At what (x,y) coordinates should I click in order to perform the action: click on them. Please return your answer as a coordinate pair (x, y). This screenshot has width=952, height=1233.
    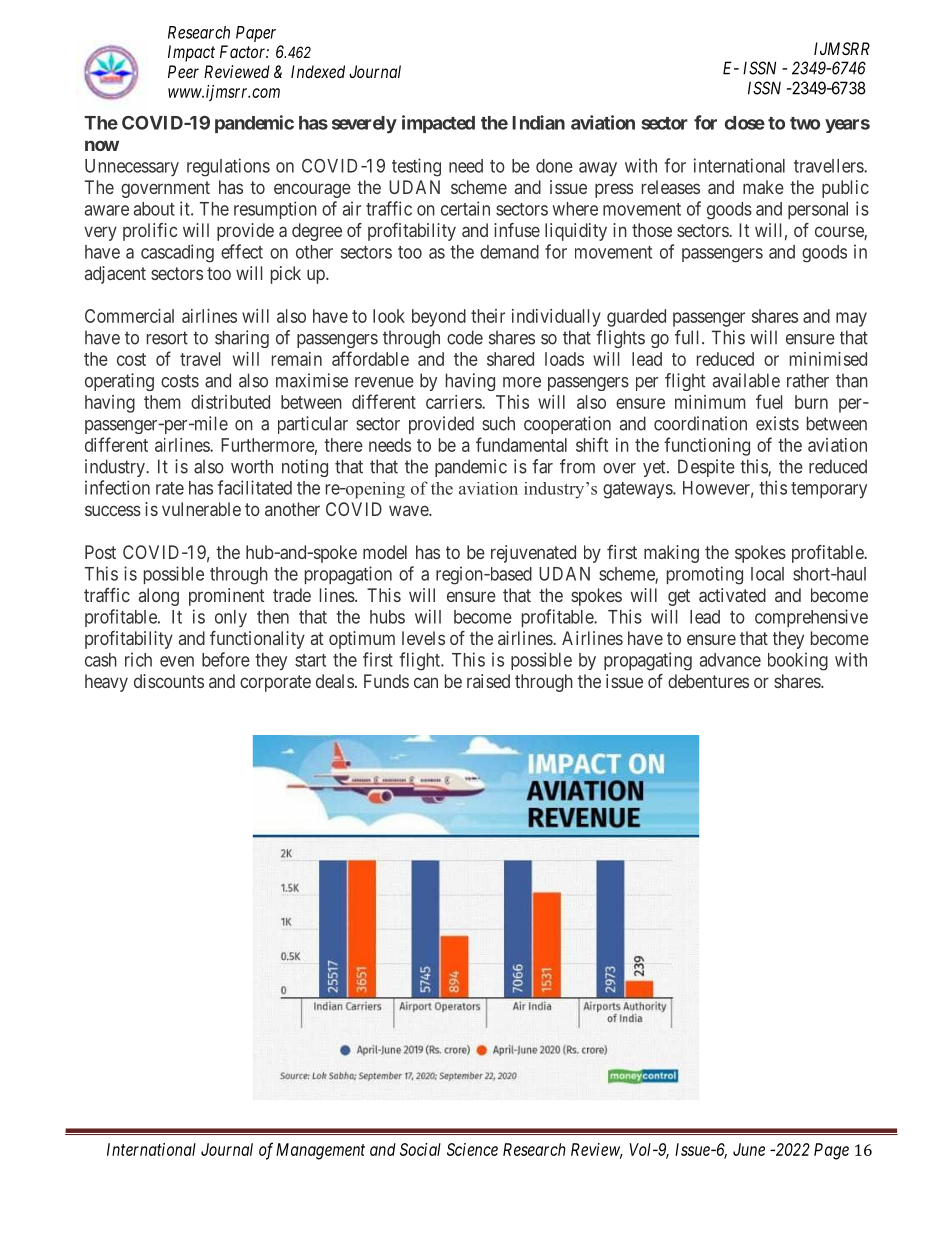
    Looking at the image, I should click on (162, 402).
